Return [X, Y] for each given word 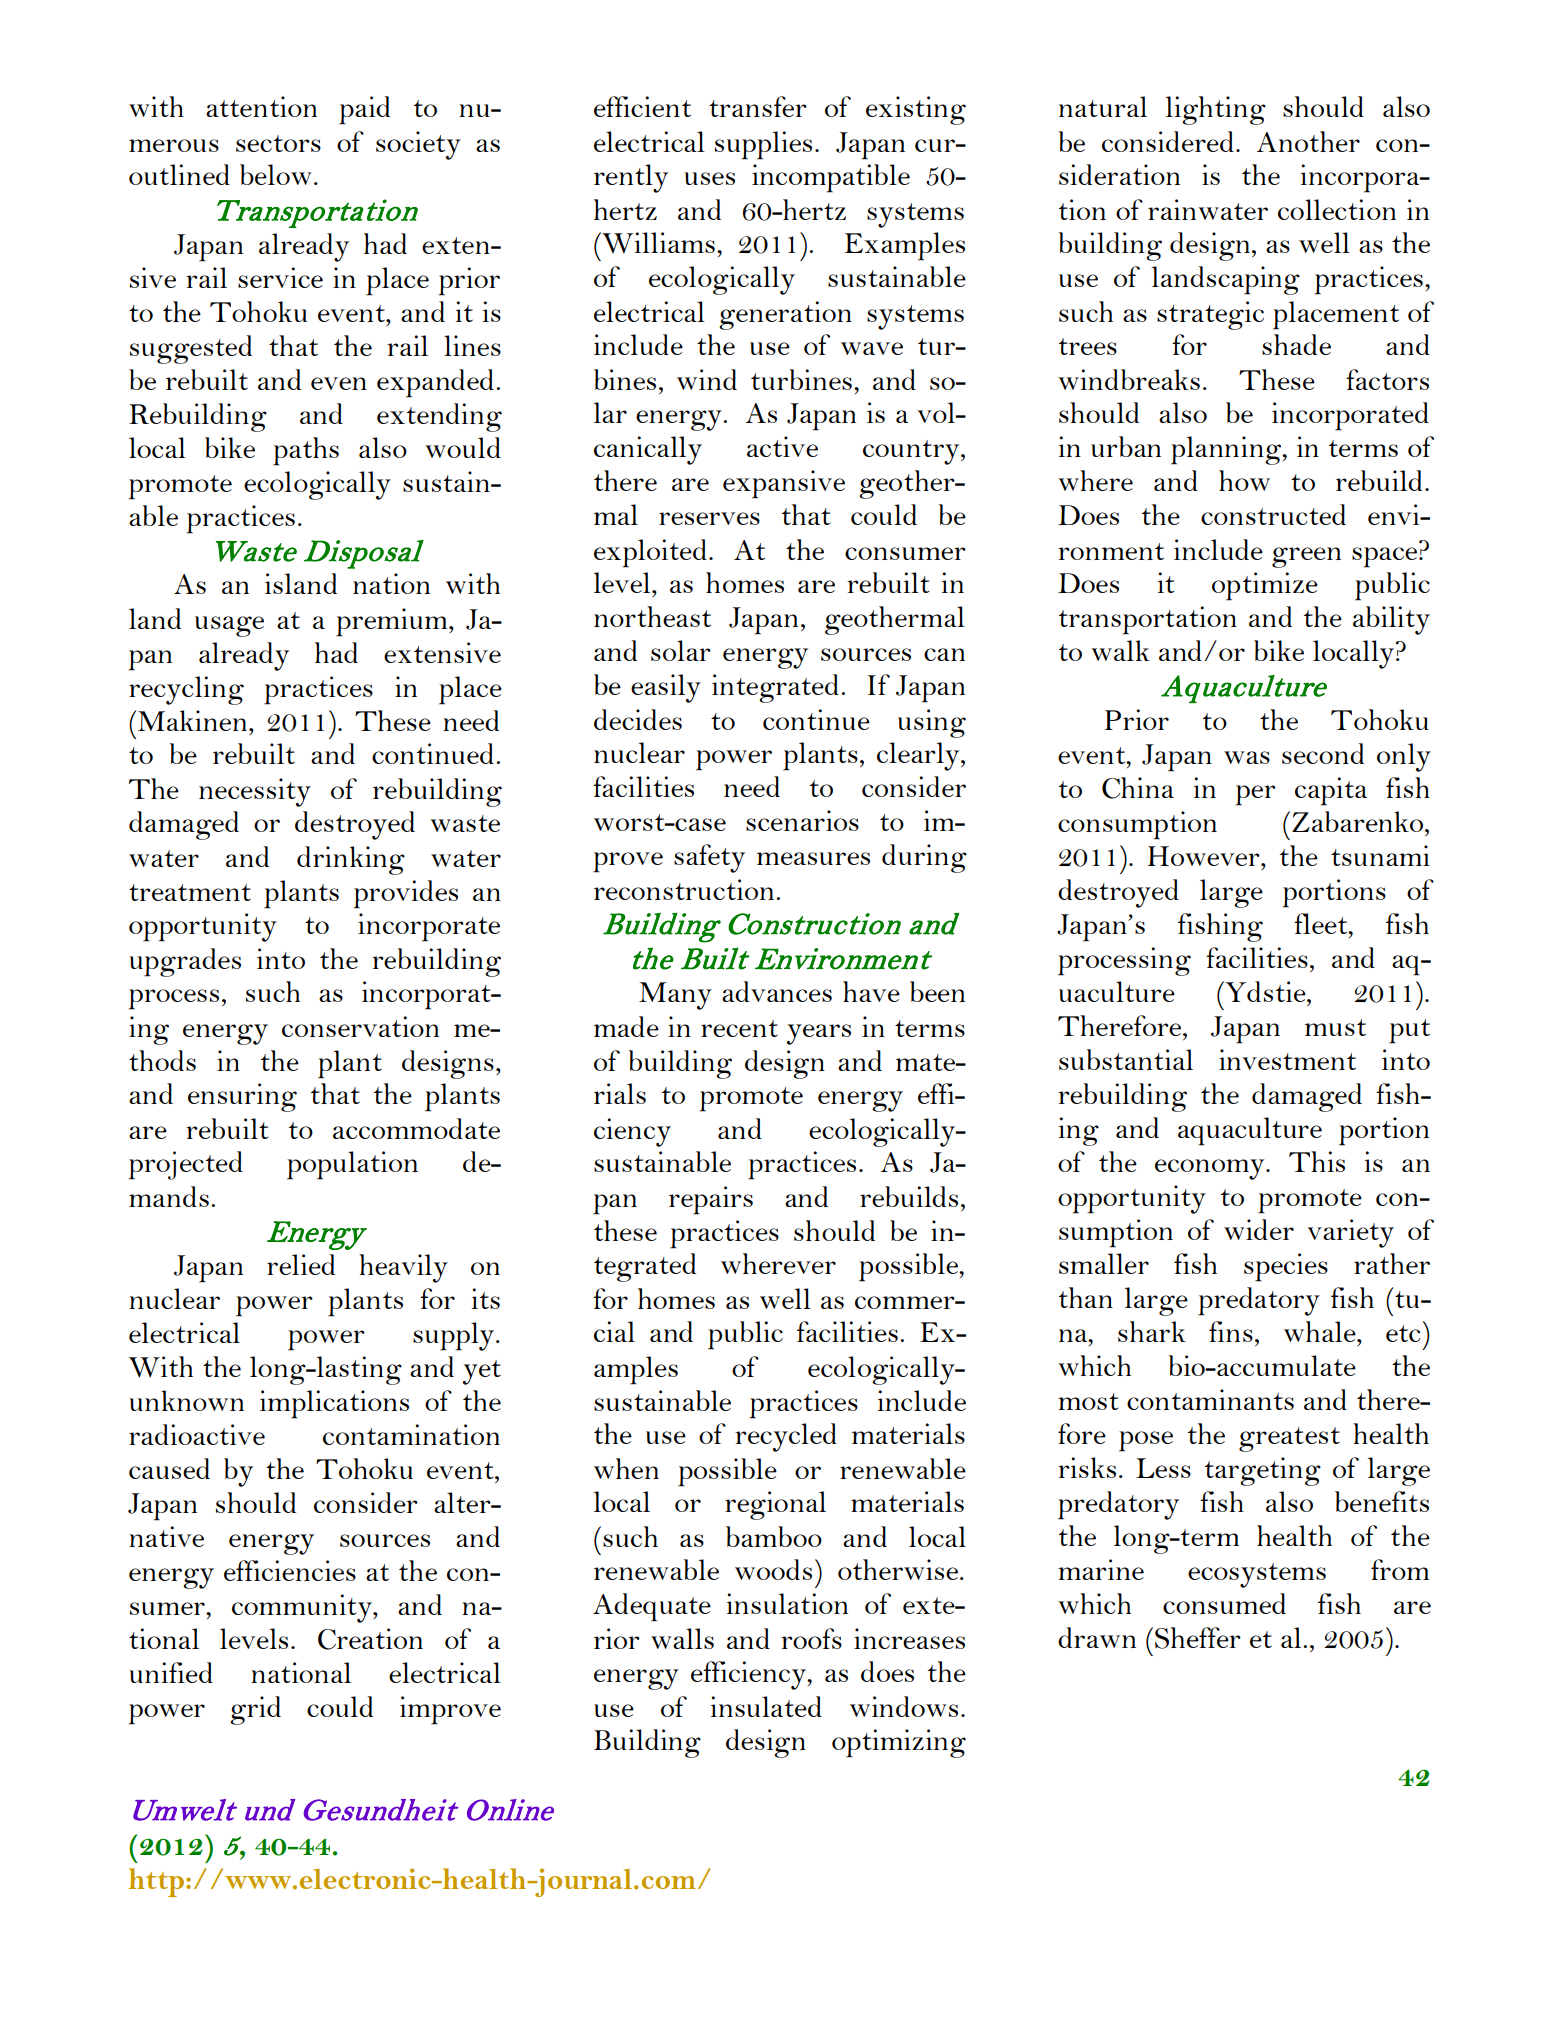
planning [1227, 450]
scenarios [802, 820]
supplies [763, 145]
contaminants [1210, 1399]
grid [255, 1710]
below [276, 174]
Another [1308, 141]
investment [1287, 1059]
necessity [255, 792]
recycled [786, 1437]
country [912, 452]
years [819, 1034]
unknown [186, 1400]
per [1256, 795]
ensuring [242, 1097]
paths [306, 451]
